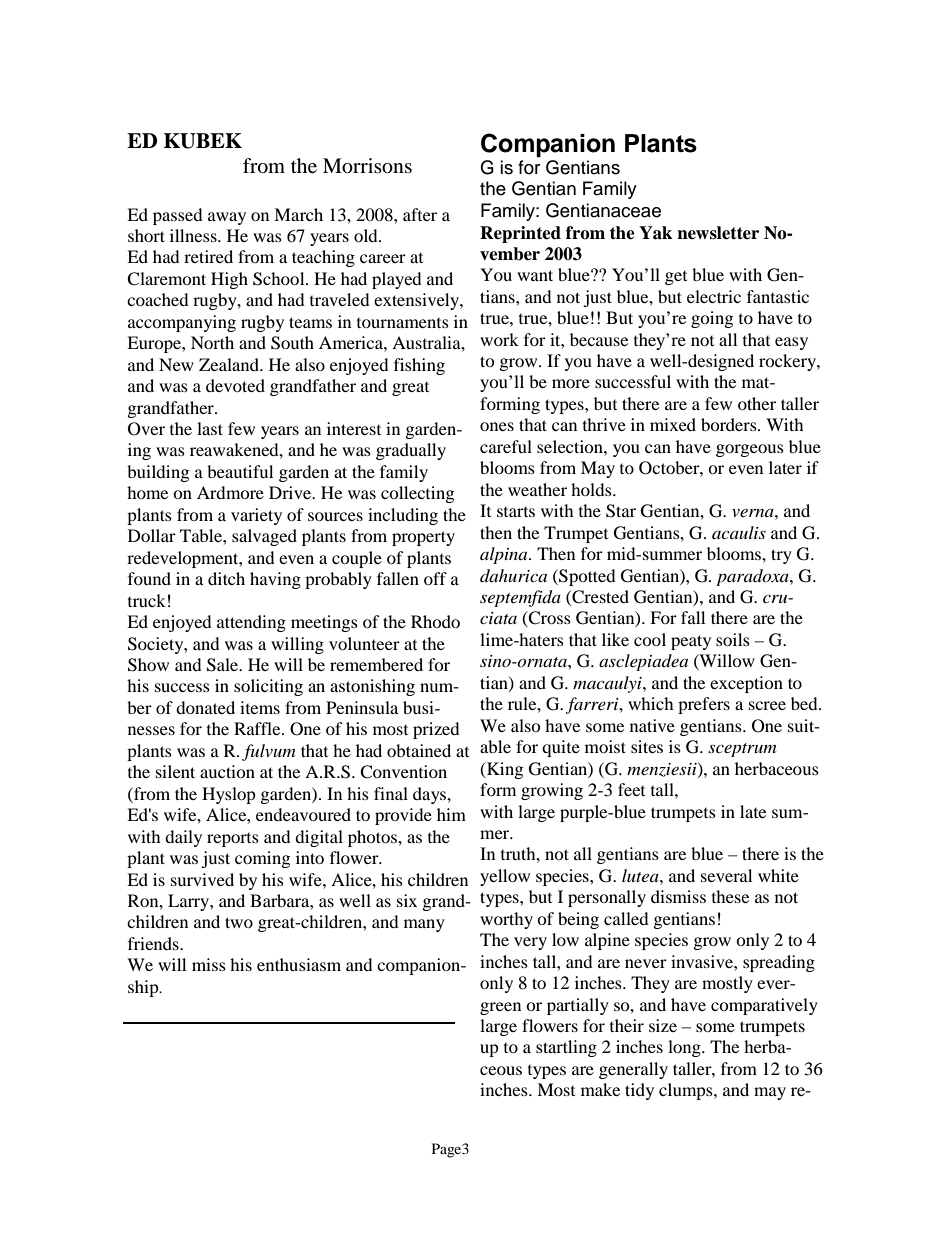  I want to click on King, so click(504, 770).
